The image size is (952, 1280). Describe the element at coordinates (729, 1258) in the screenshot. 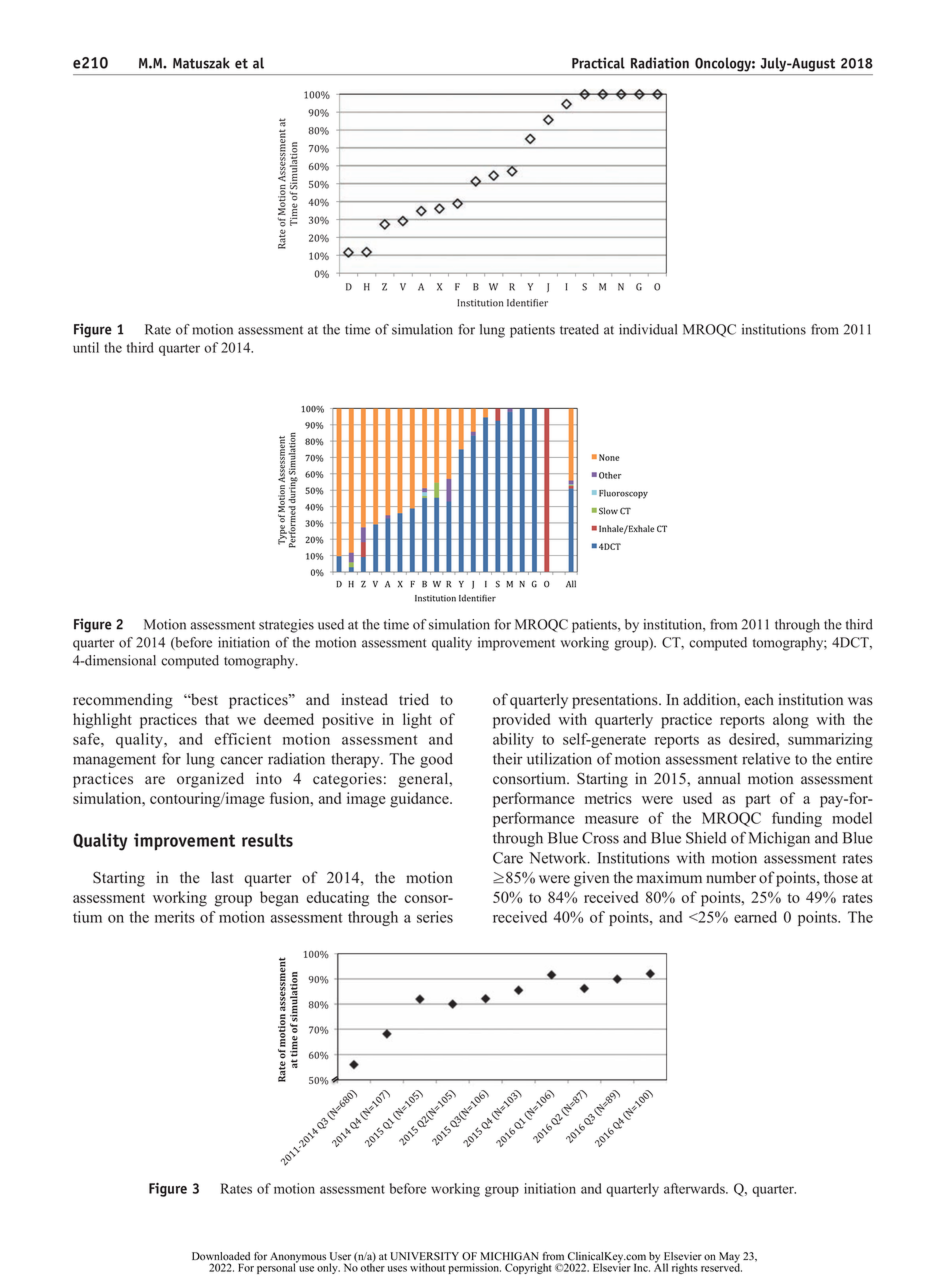

I see `May` at that location.
